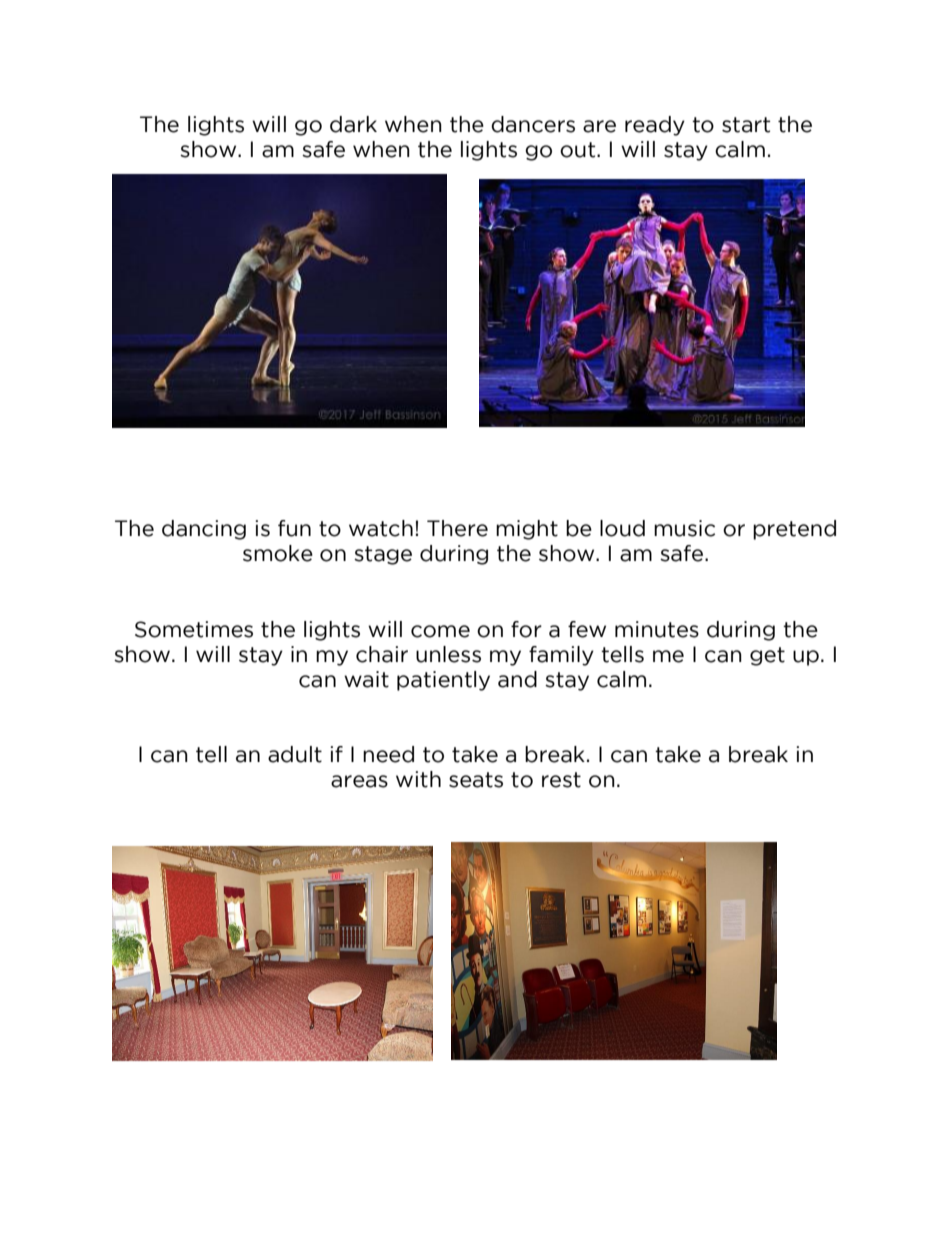 The width and height of the screenshot is (952, 1233). What do you see at coordinates (684, 528) in the screenshot?
I see `music` at bounding box center [684, 528].
